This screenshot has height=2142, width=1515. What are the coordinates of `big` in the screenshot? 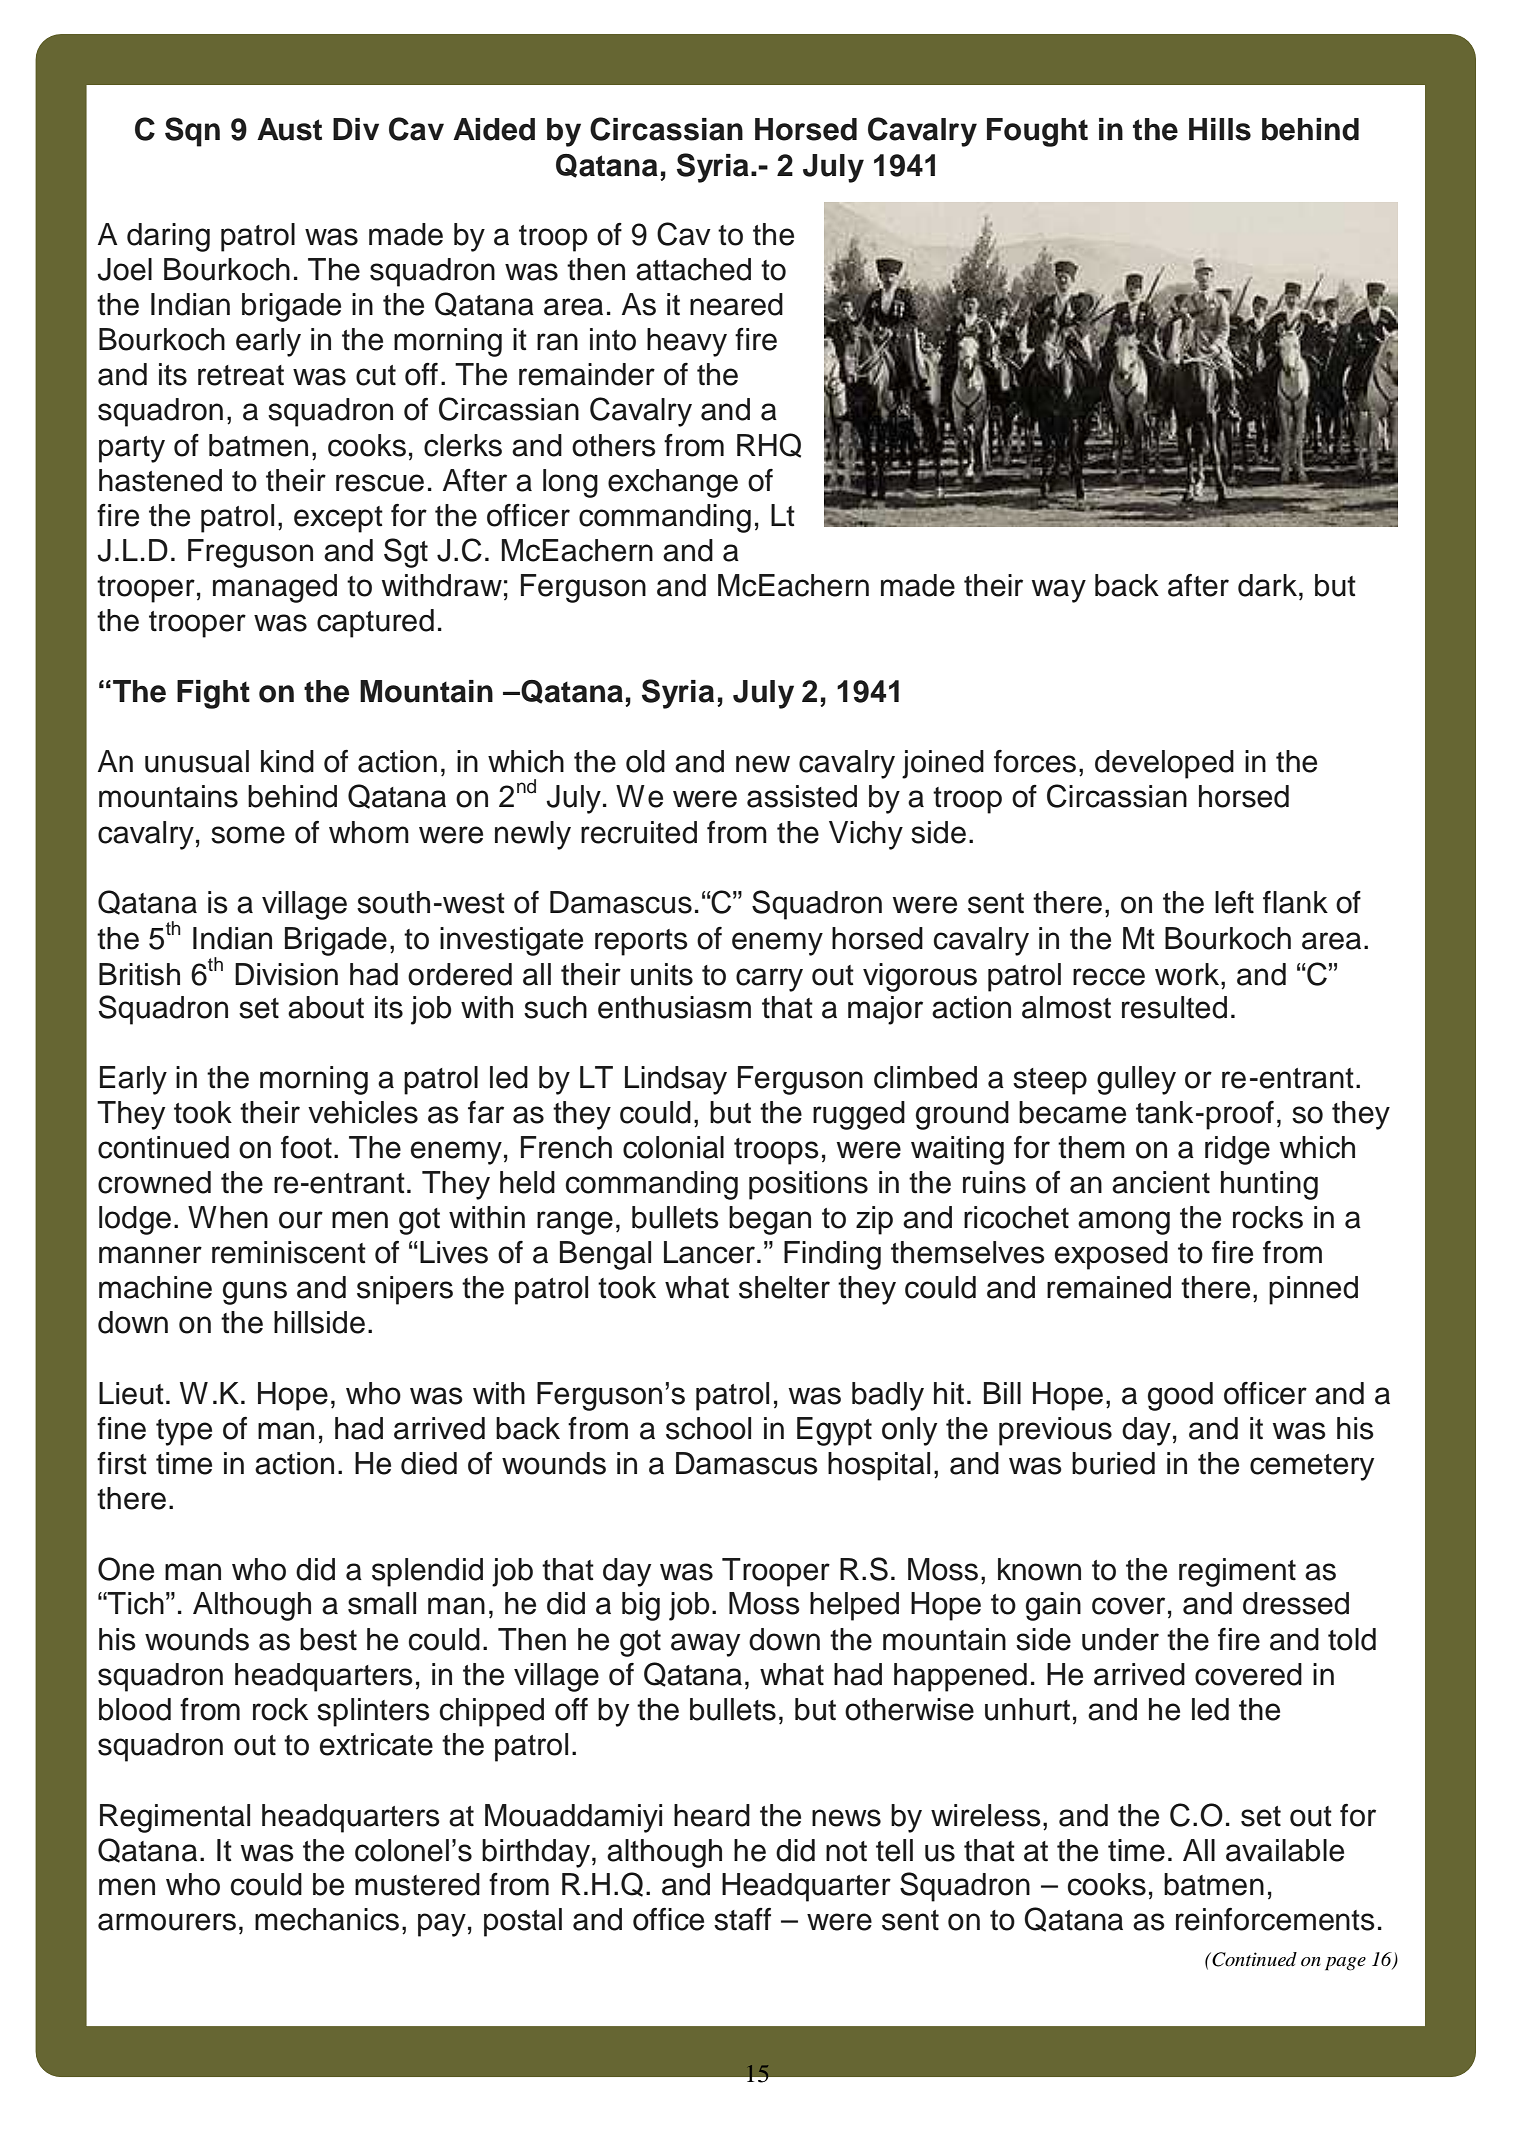 It's located at (641, 1606).
